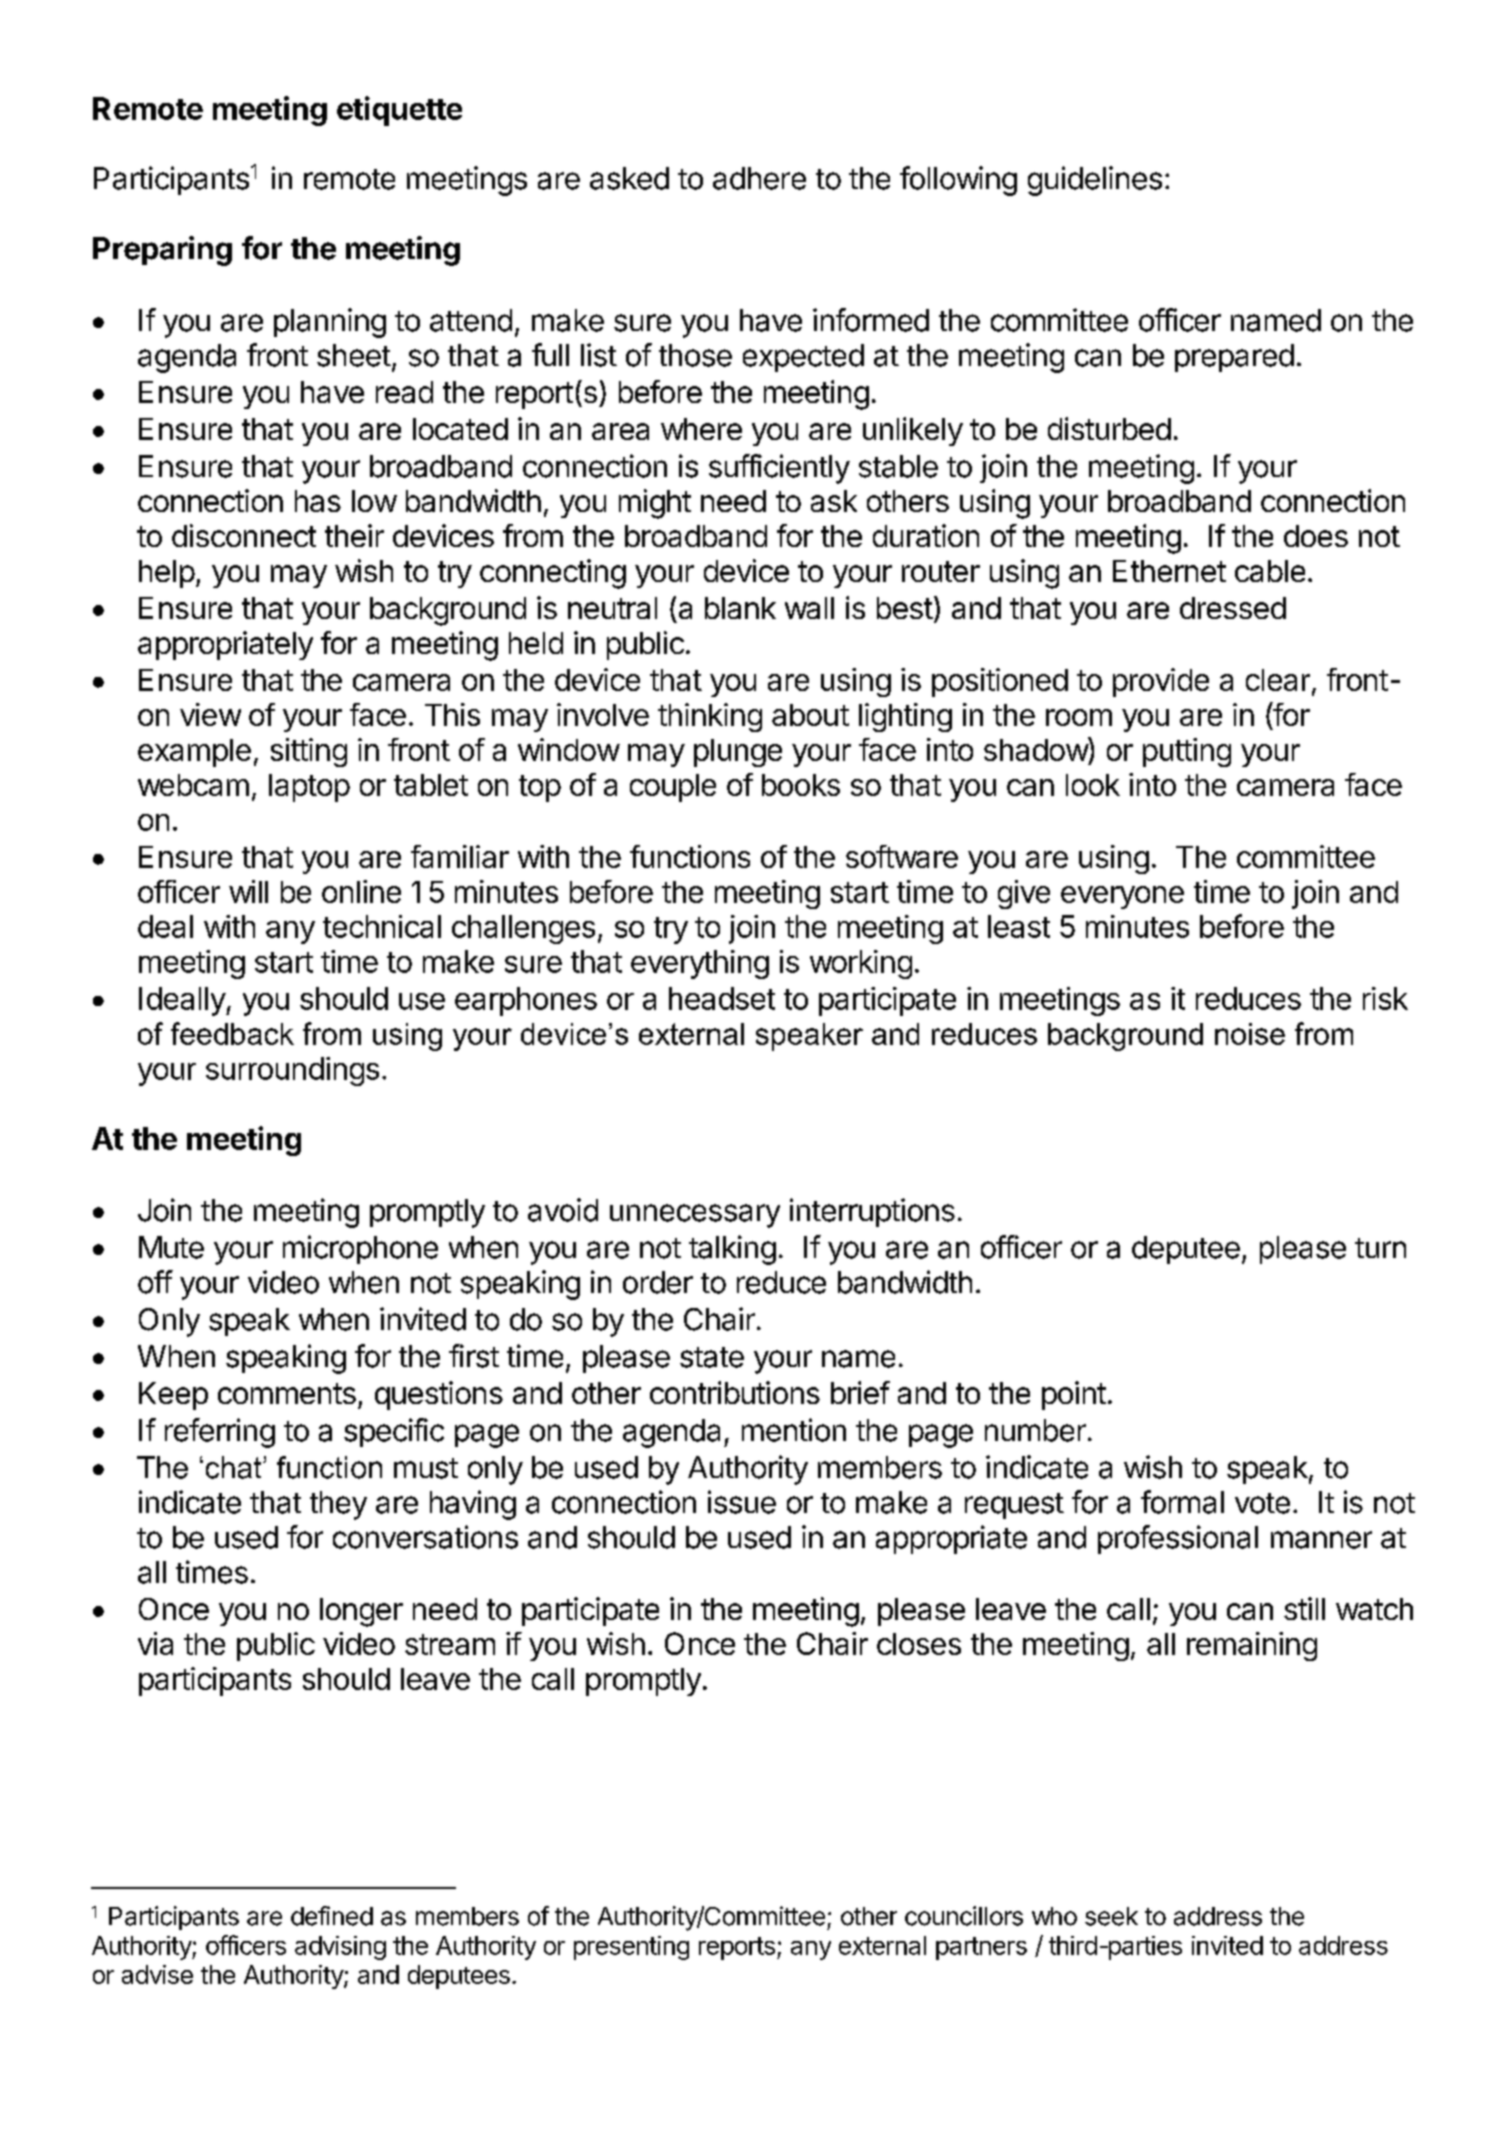  I want to click on adhere, so click(759, 178).
